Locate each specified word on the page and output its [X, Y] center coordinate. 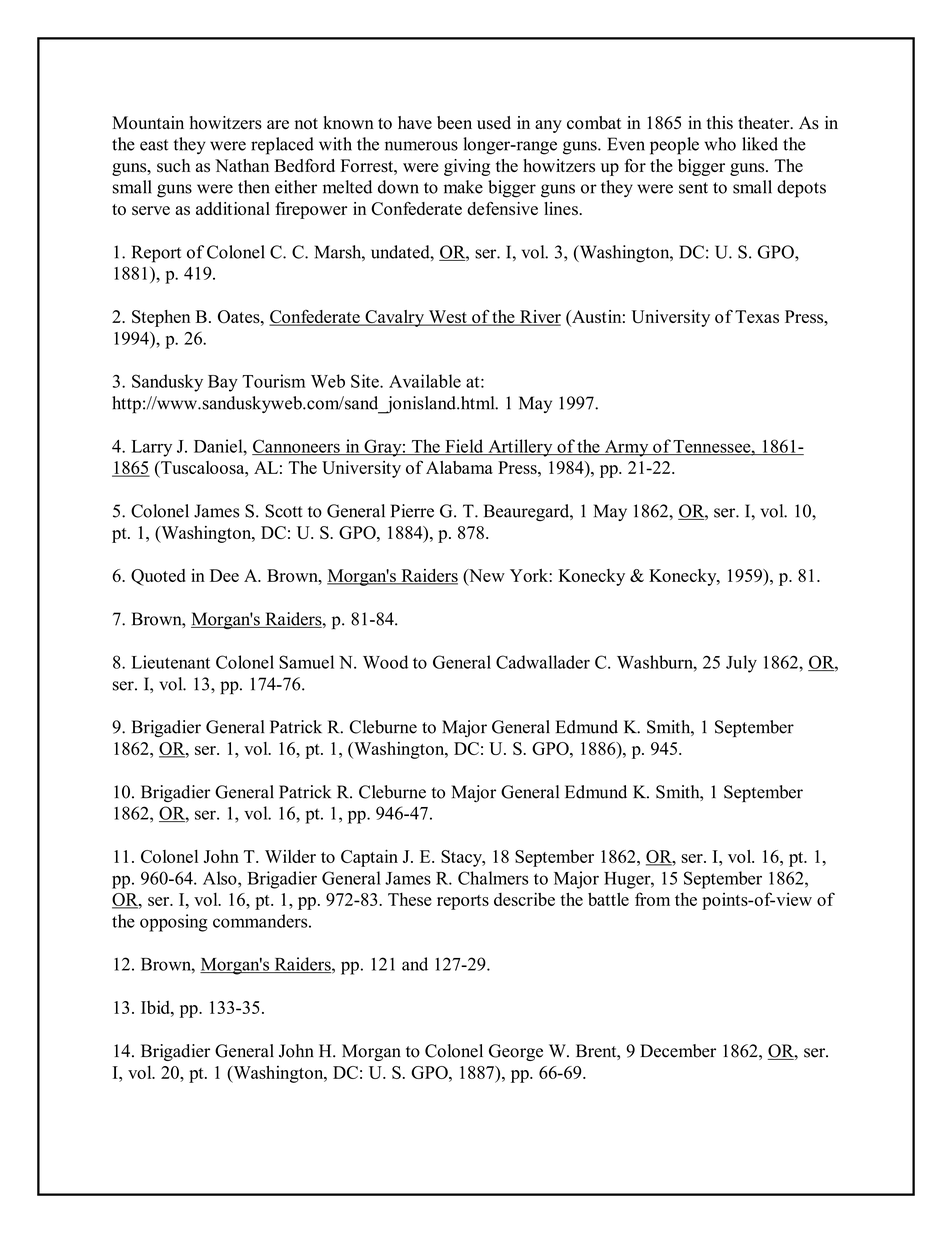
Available [425, 381]
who [720, 144]
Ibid [156, 1007]
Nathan [242, 165]
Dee [224, 575]
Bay [223, 383]
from [652, 899]
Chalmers [493, 878]
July [741, 664]
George [516, 1052]
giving [467, 167]
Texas [757, 316]
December [678, 1051]
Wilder [290, 856]
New [486, 575]
